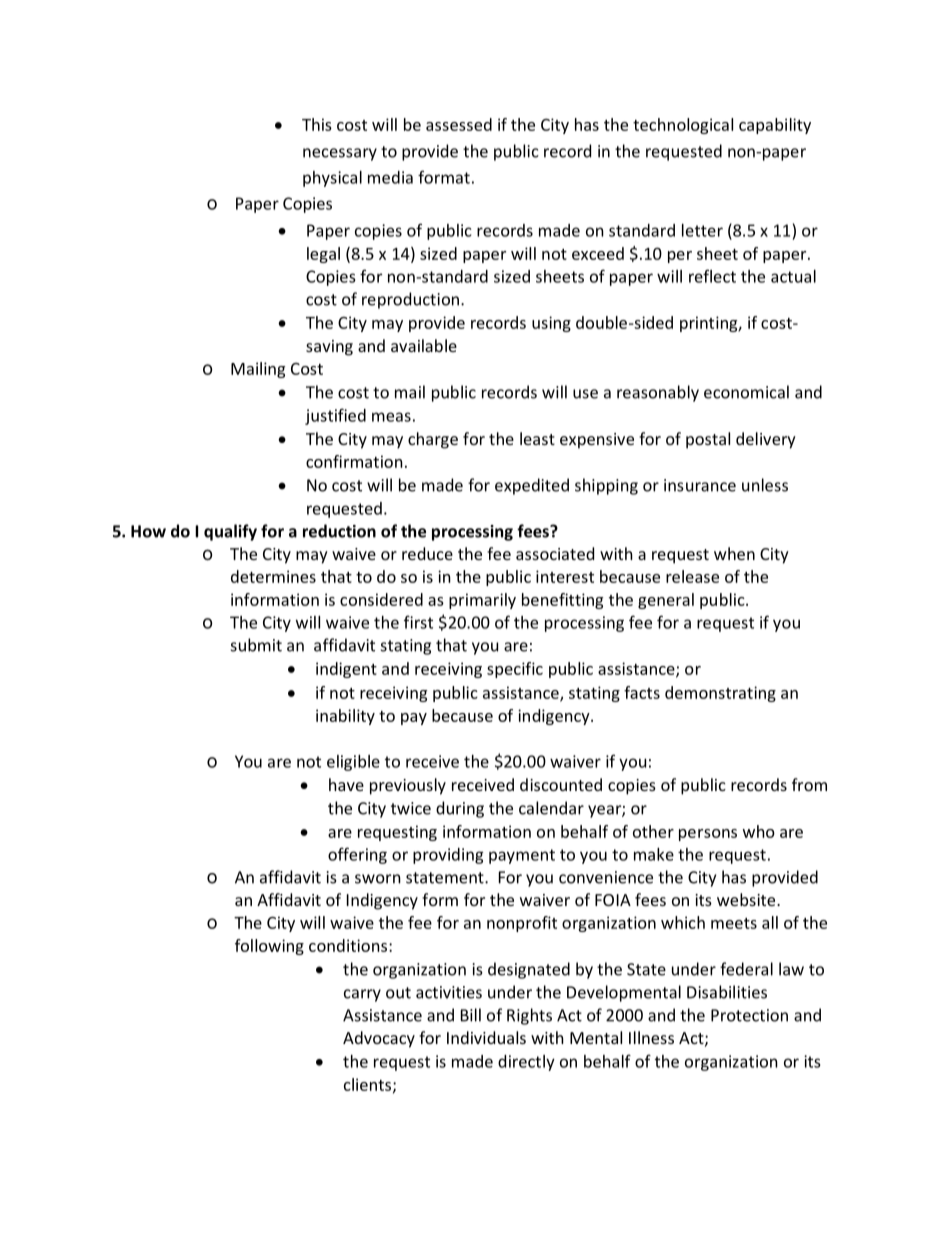 The image size is (952, 1233). Describe the element at coordinates (459, 124) in the screenshot. I see `assessed` at that location.
